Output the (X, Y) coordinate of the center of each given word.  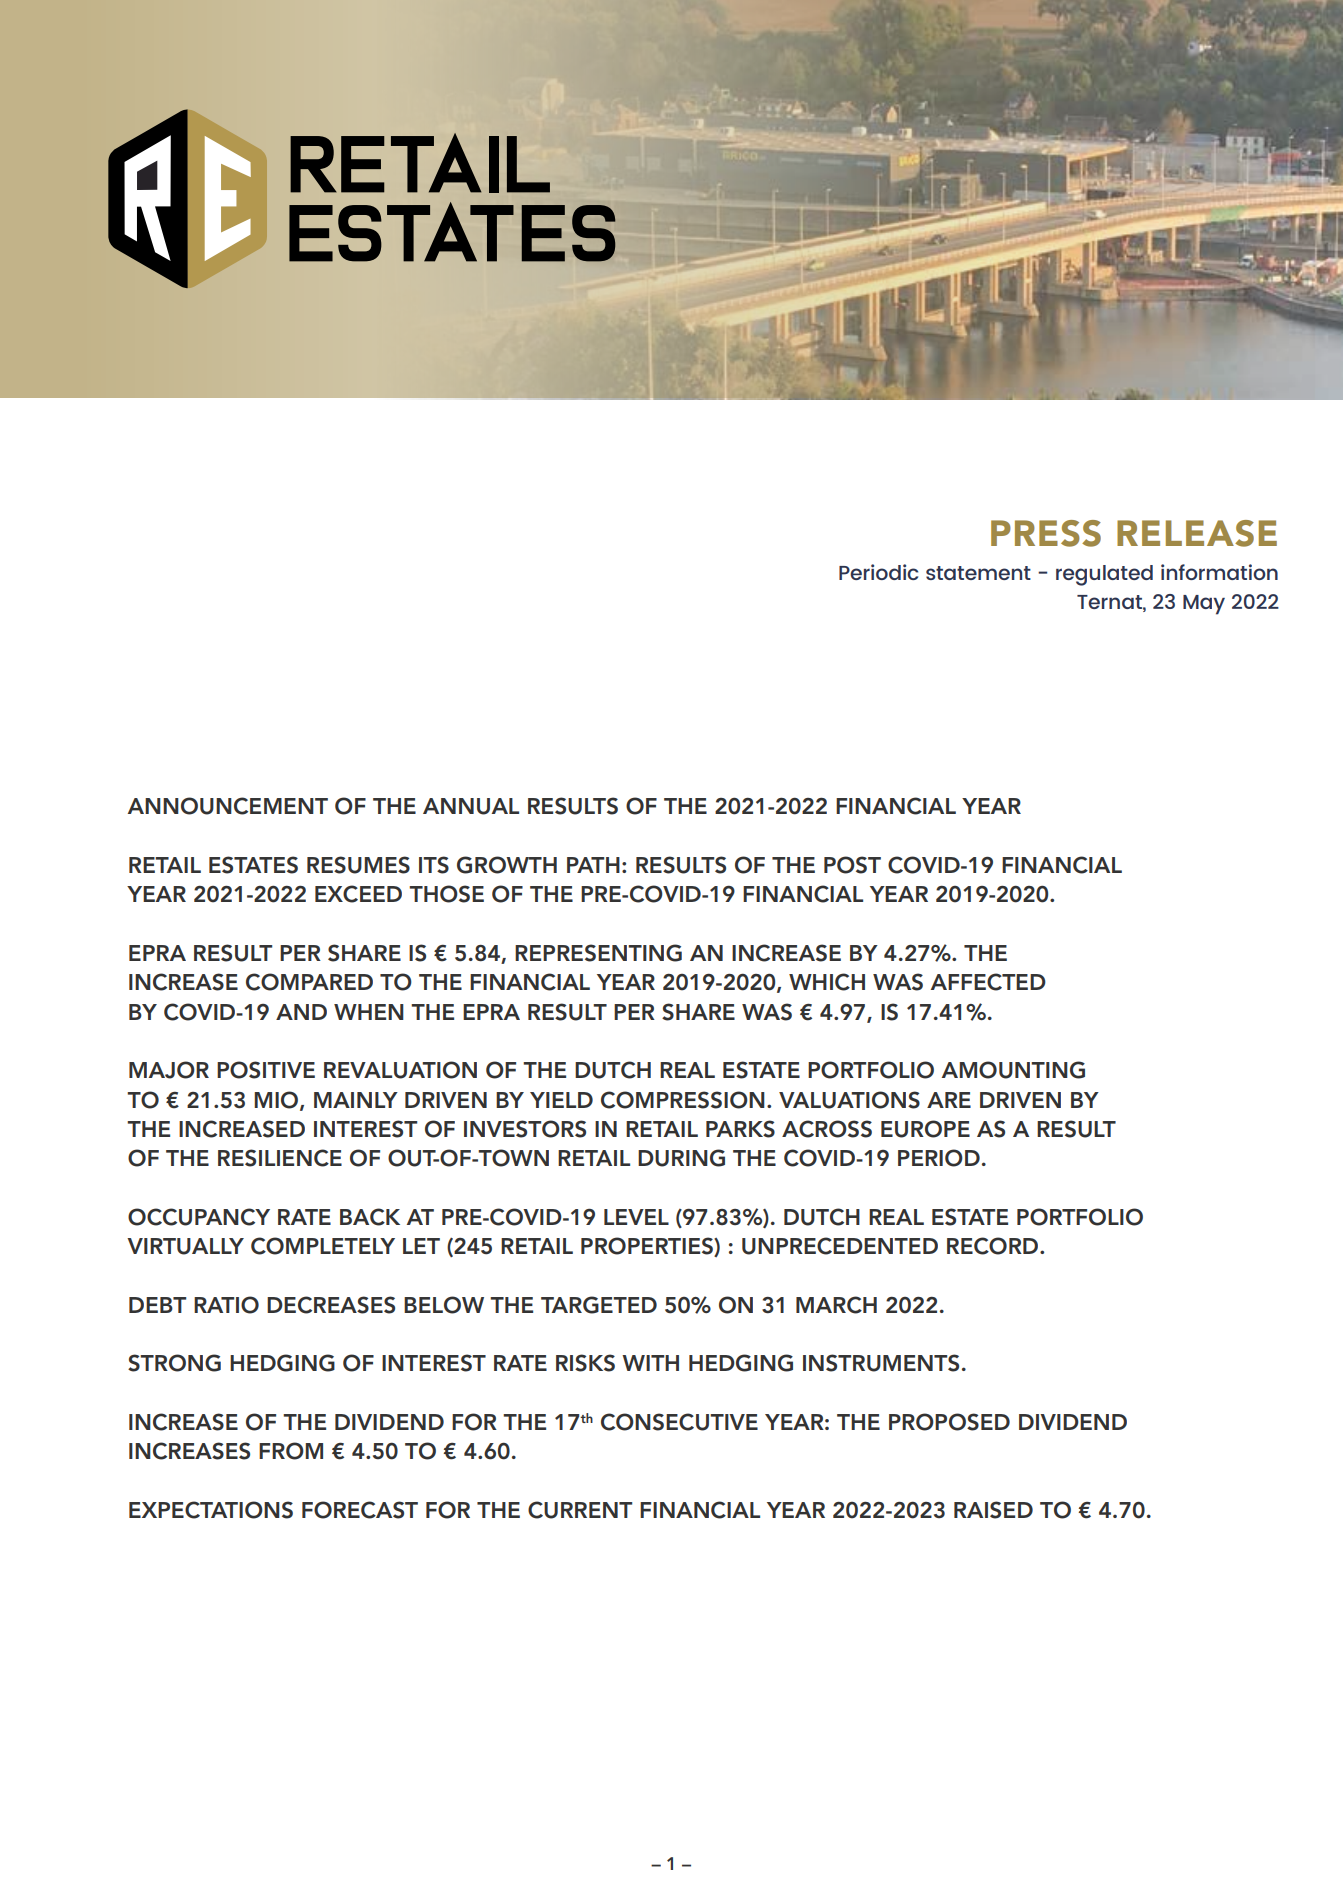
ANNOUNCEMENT (228, 806)
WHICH (827, 982)
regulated (1104, 575)
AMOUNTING (1013, 1070)
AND (301, 1012)
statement (978, 573)
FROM (291, 1451)
